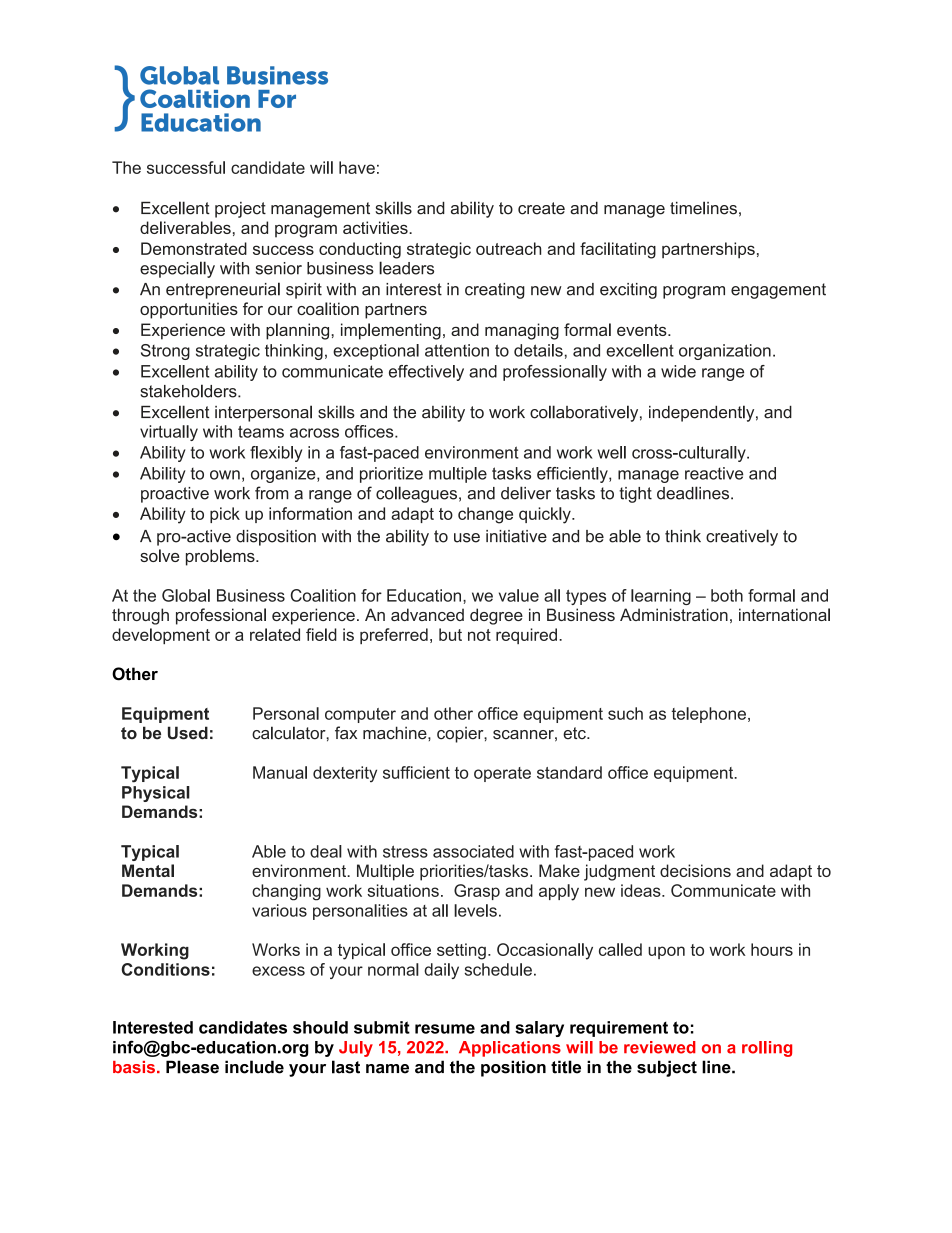  Describe the element at coordinates (674, 614) in the screenshot. I see `Administration` at that location.
